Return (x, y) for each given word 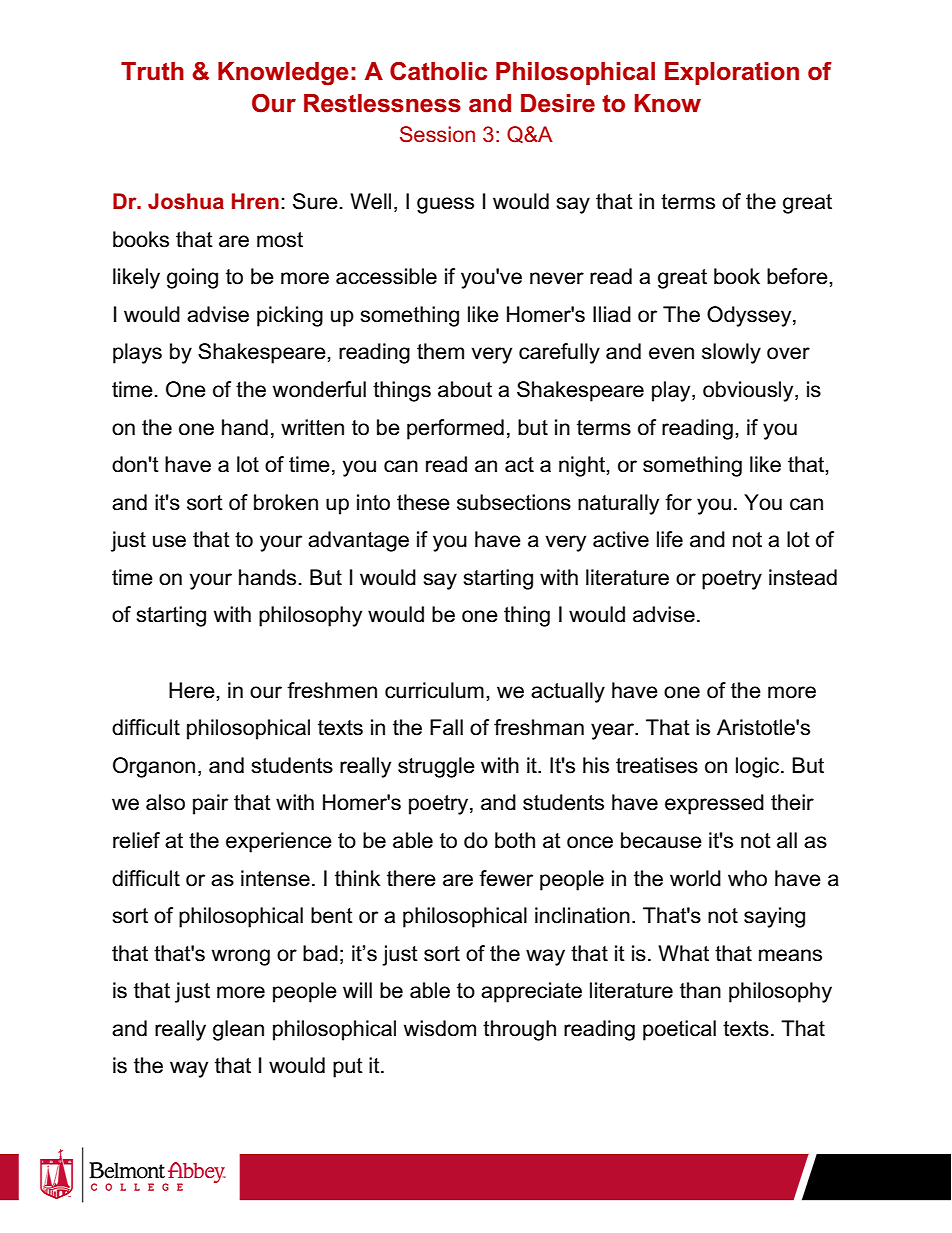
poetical (679, 1030)
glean (238, 1030)
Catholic (438, 71)
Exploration (732, 73)
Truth (152, 71)
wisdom (440, 1028)
